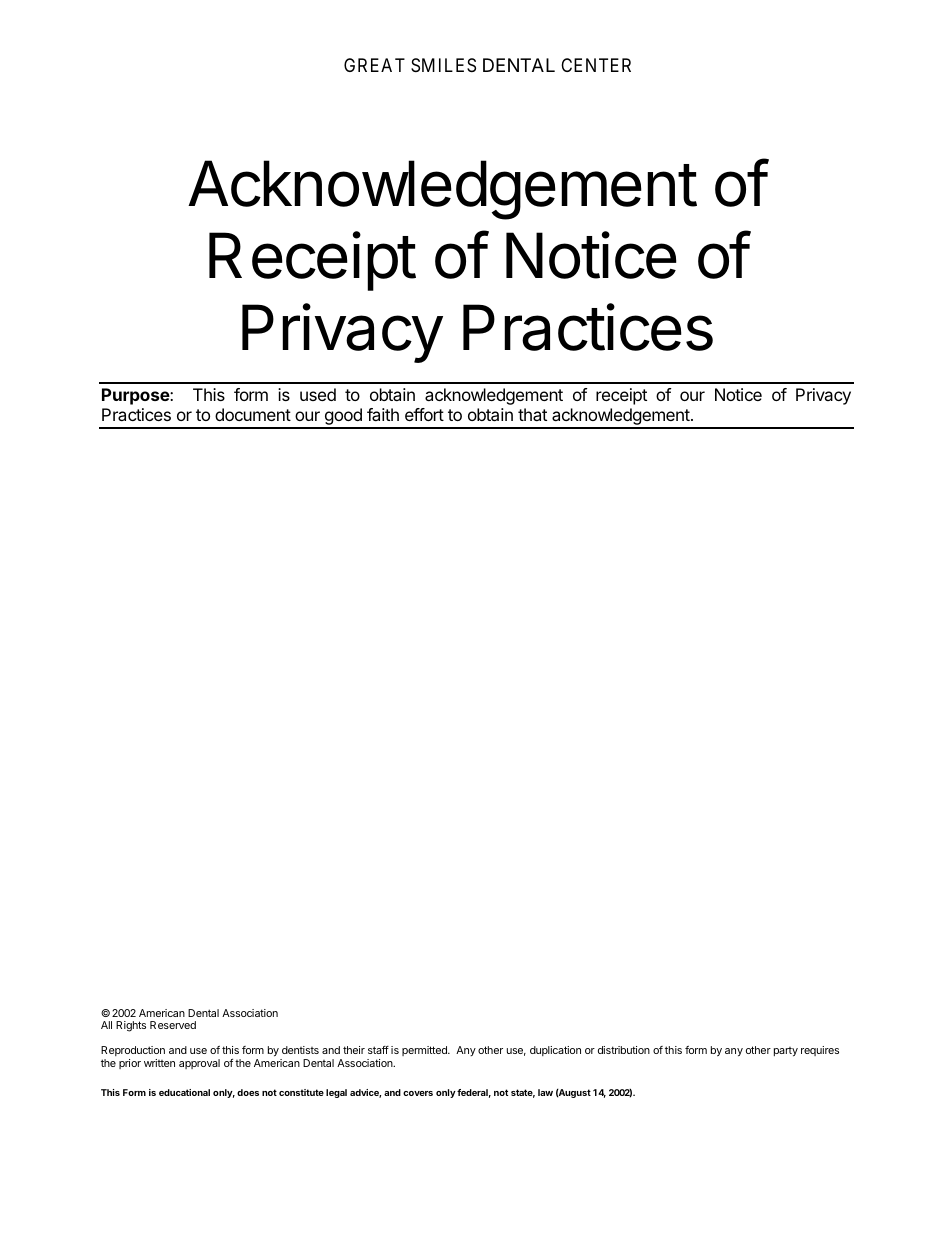 The image size is (952, 1233). What do you see at coordinates (443, 65) in the screenshot?
I see `SMILES` at bounding box center [443, 65].
